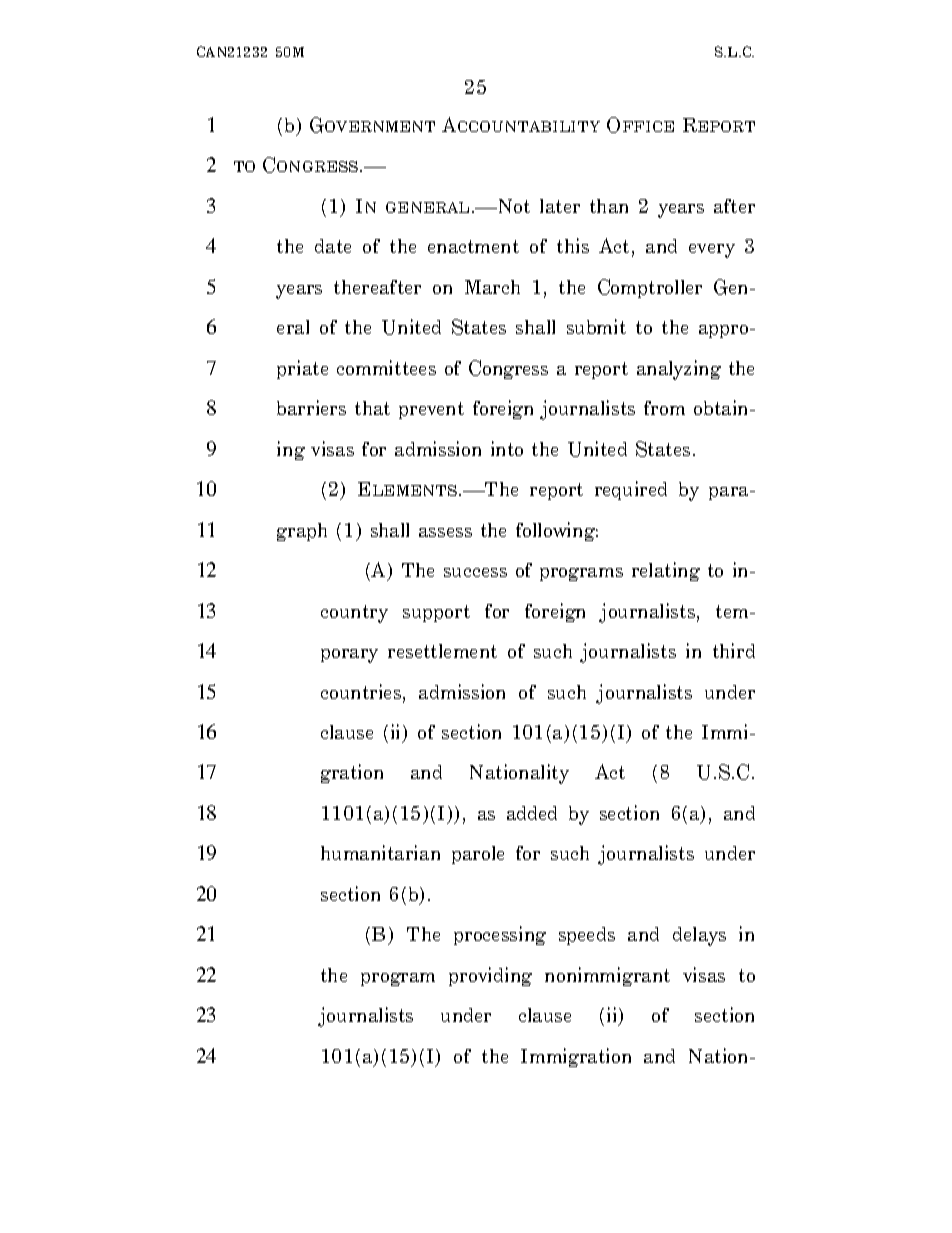 The height and width of the document is (1233, 952). I want to click on processing, so click(500, 935).
